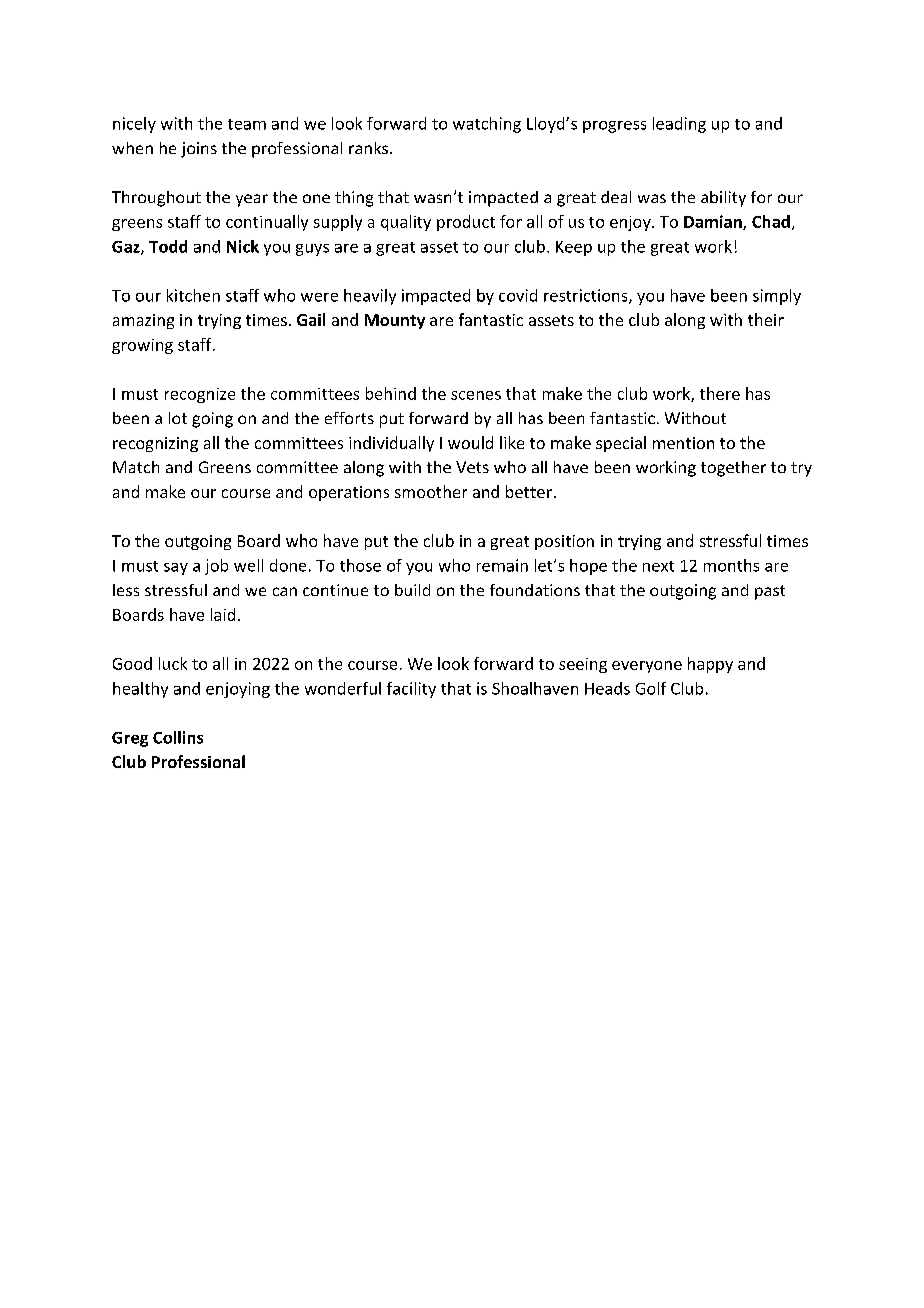  What do you see at coordinates (178, 737) in the page?
I see `Collins` at bounding box center [178, 737].
